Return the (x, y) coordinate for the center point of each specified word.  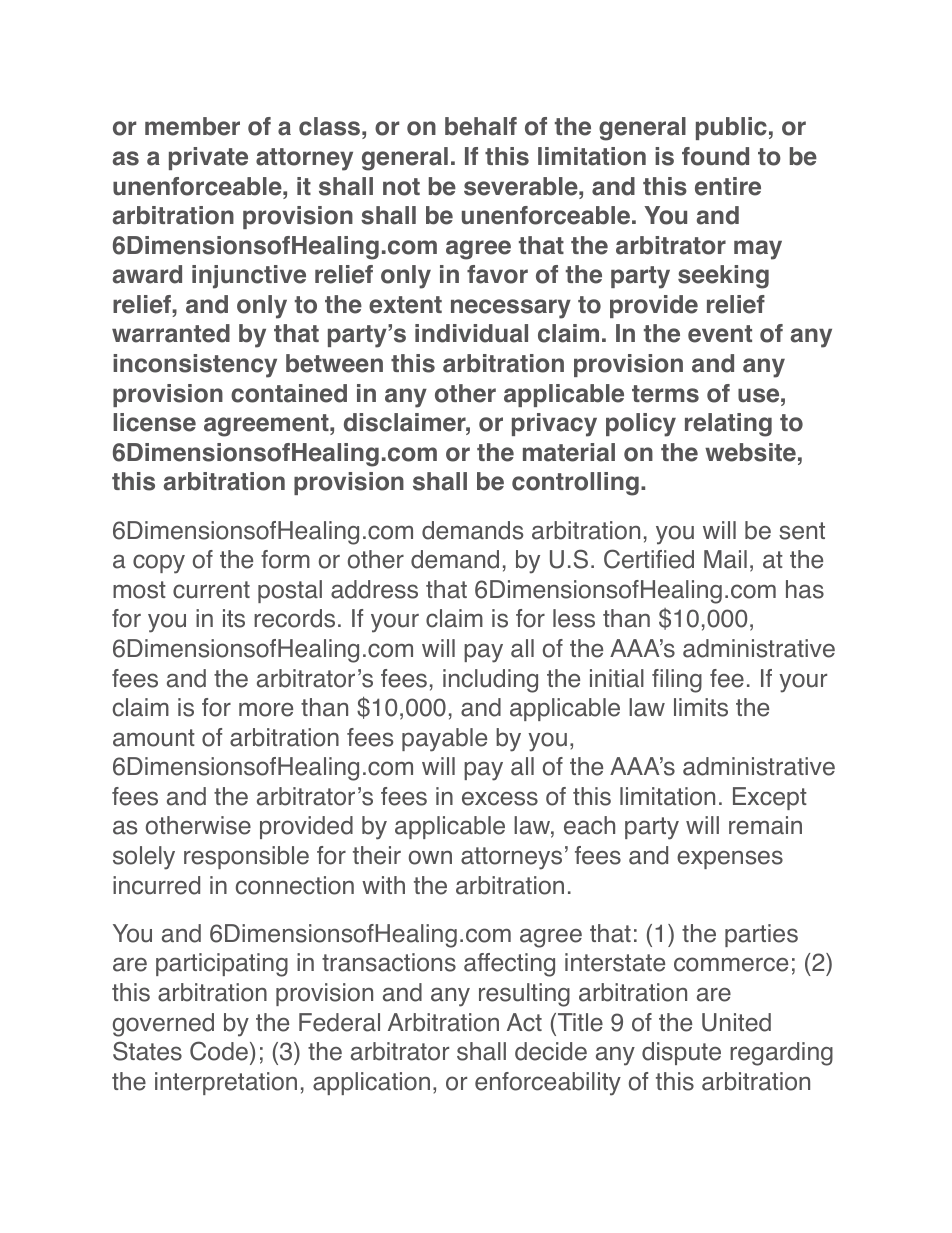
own (430, 857)
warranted (171, 333)
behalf (481, 126)
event (720, 334)
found (715, 156)
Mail (725, 559)
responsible (246, 857)
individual (471, 333)
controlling (575, 484)
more (266, 709)
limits (701, 707)
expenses (730, 859)
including (490, 681)
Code (219, 1051)
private (208, 158)
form (285, 559)
